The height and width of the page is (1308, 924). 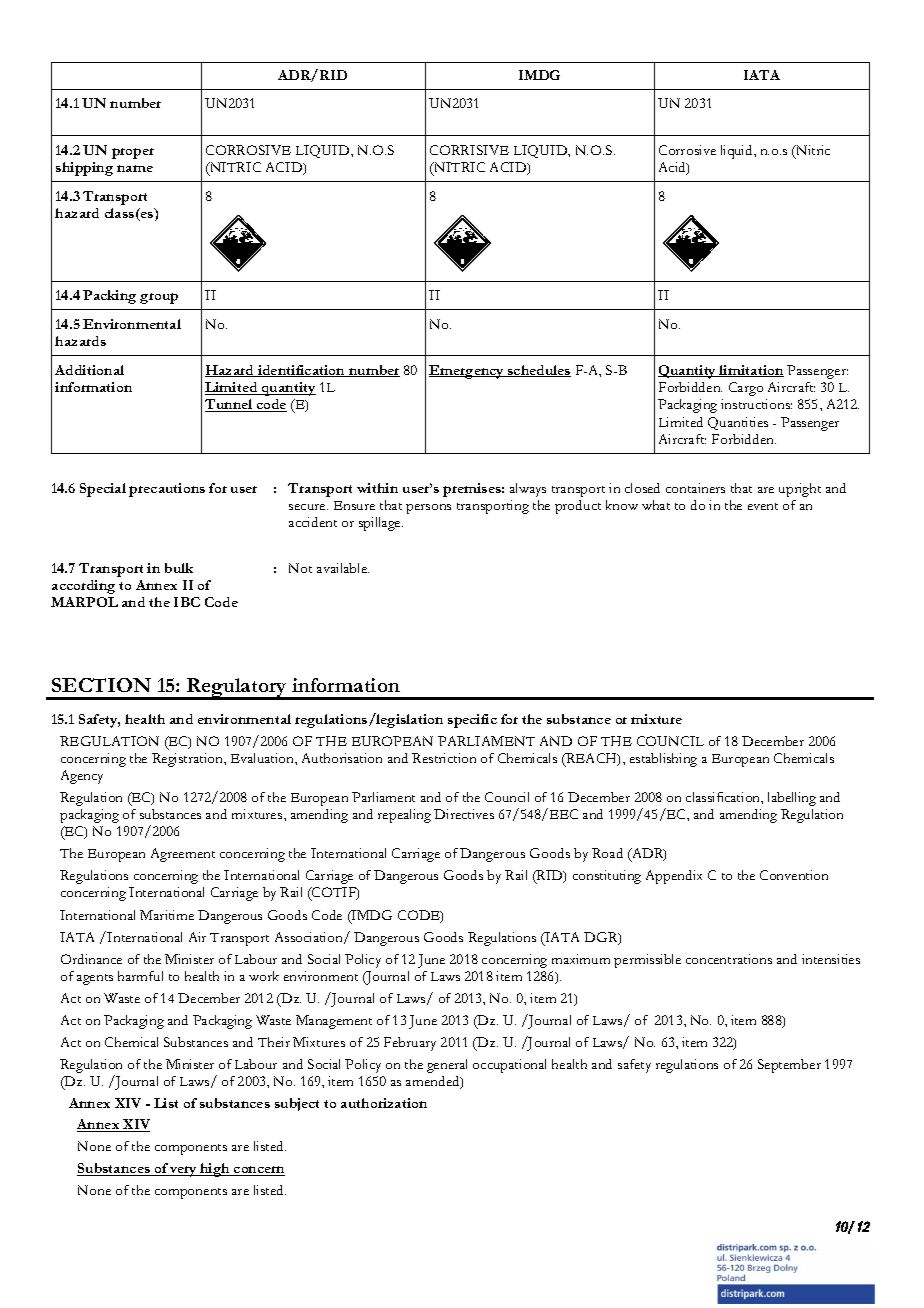 What do you see at coordinates (789, 1066) in the page?
I see `September` at bounding box center [789, 1066].
